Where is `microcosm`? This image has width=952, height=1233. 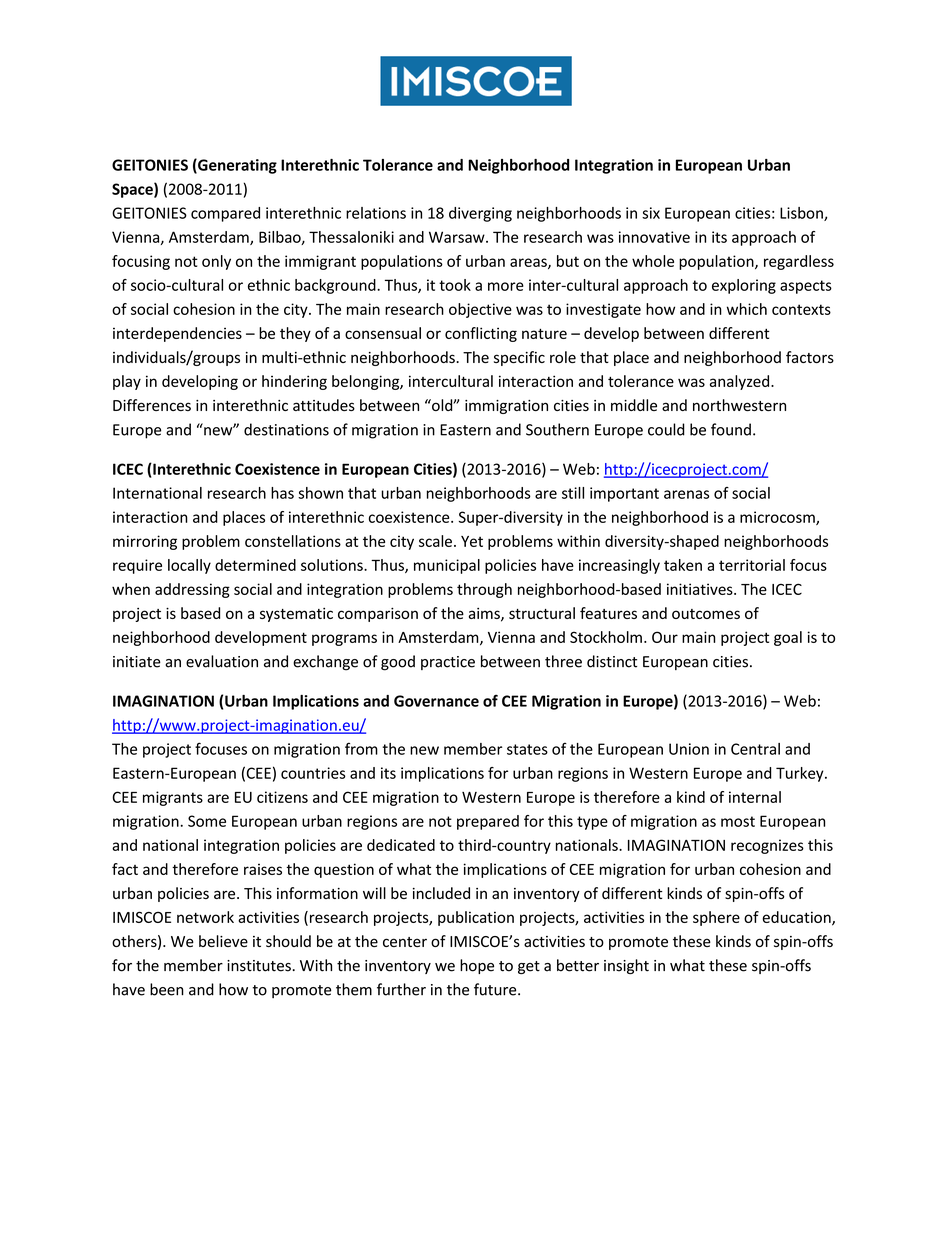
microcosm is located at coordinates (778, 518).
